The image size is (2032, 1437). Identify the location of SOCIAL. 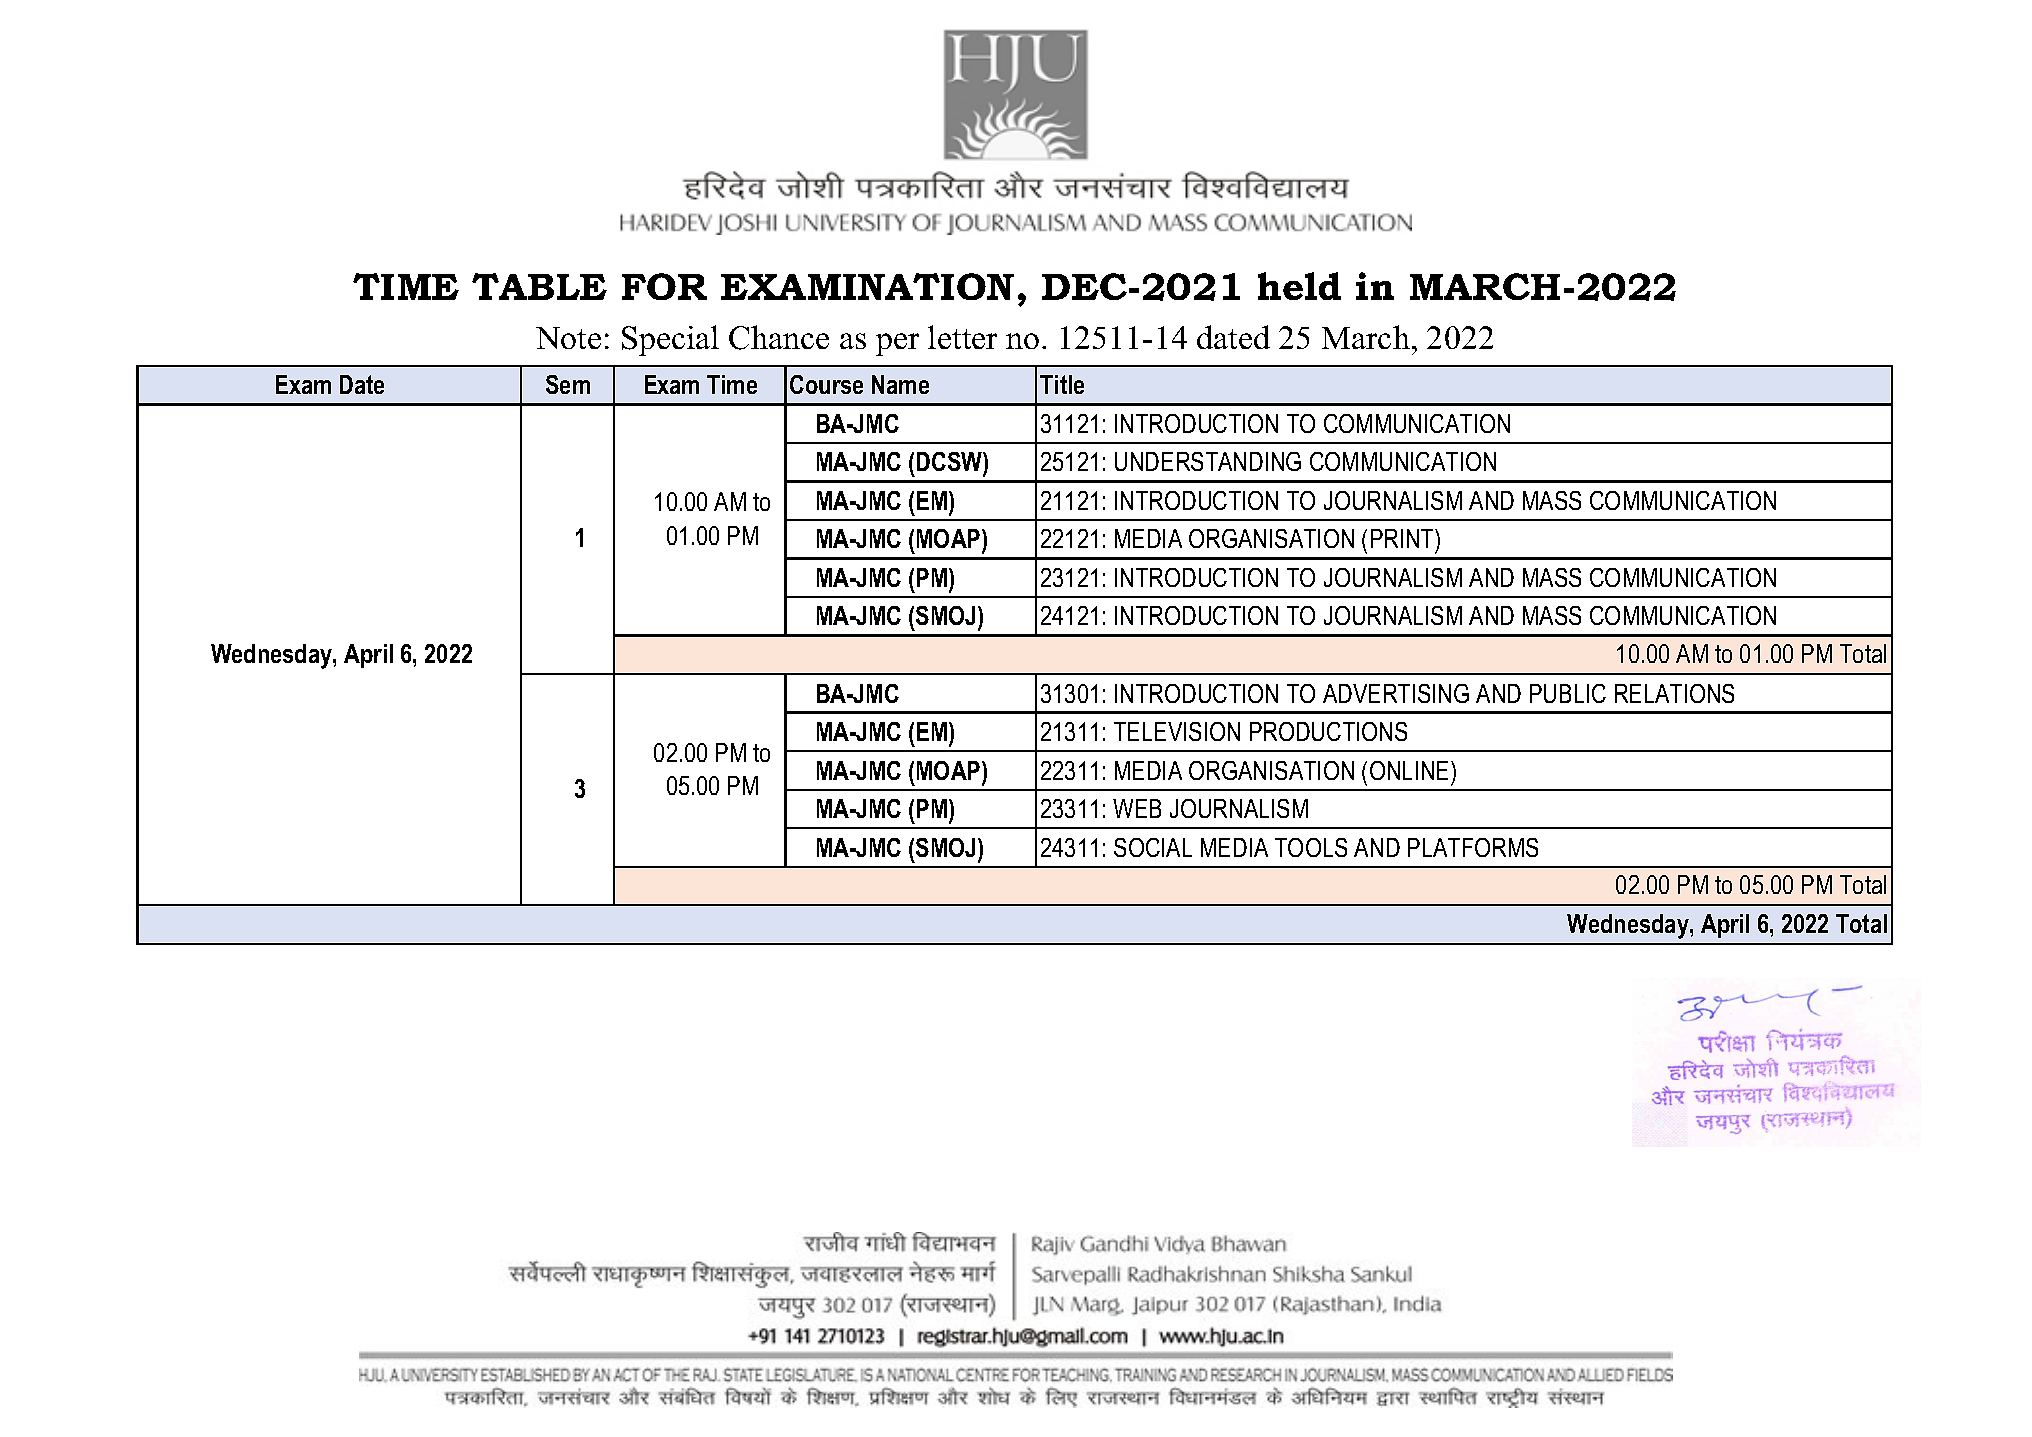
(1153, 847).
